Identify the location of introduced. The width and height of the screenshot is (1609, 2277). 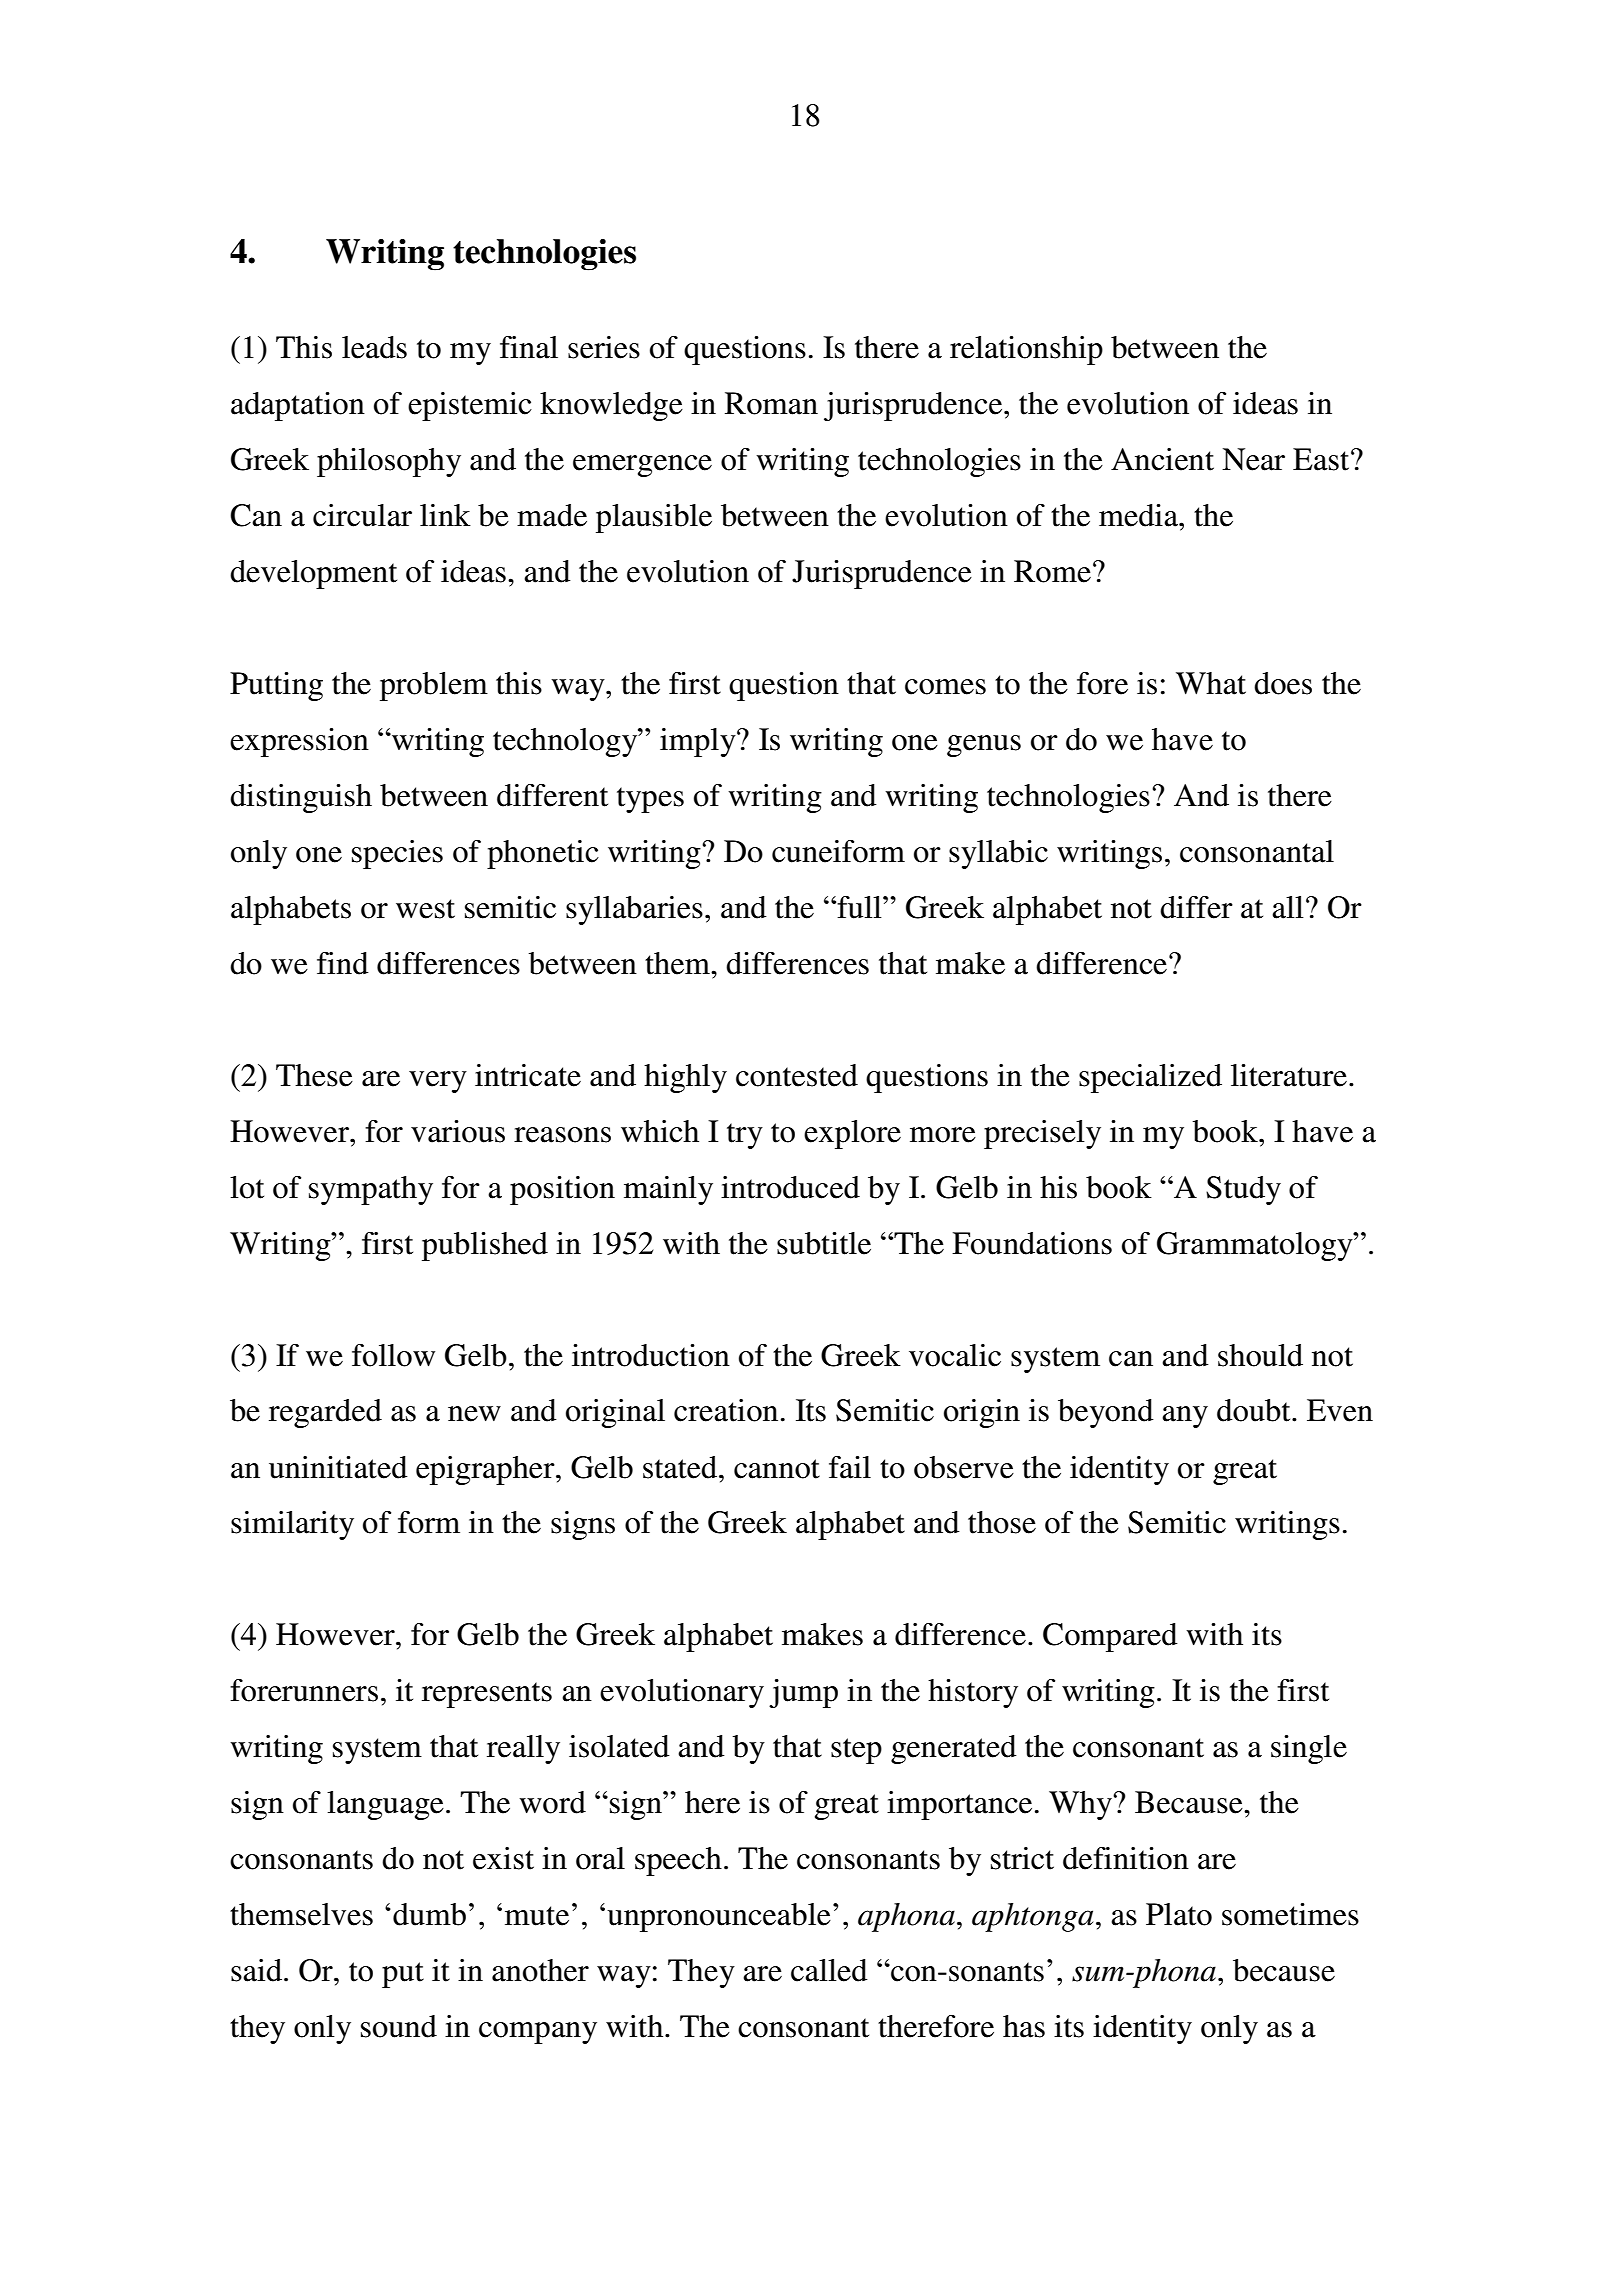
(790, 1187).
